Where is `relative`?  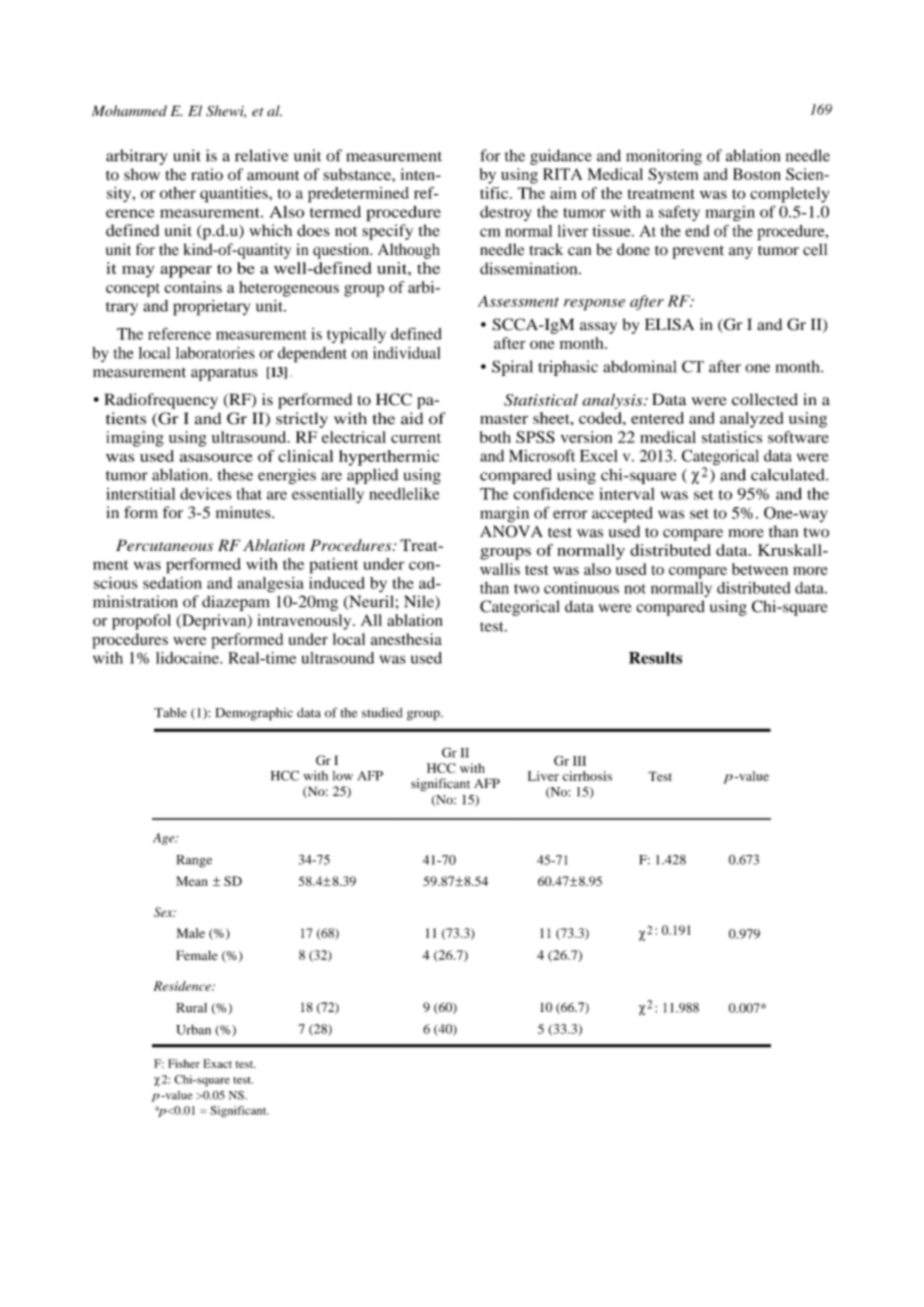
relative is located at coordinates (261, 155).
